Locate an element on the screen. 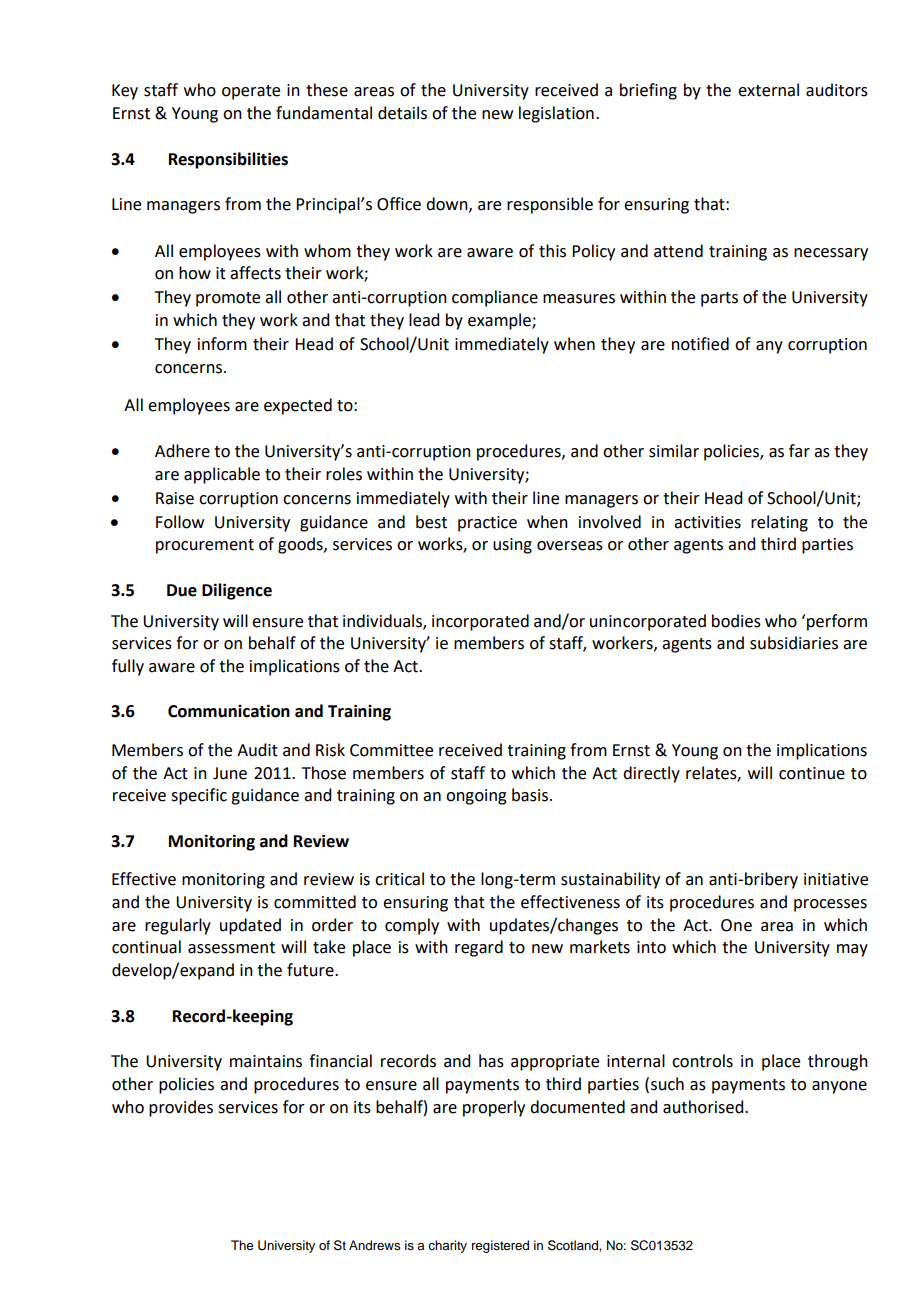  legislation is located at coordinates (556, 114).
